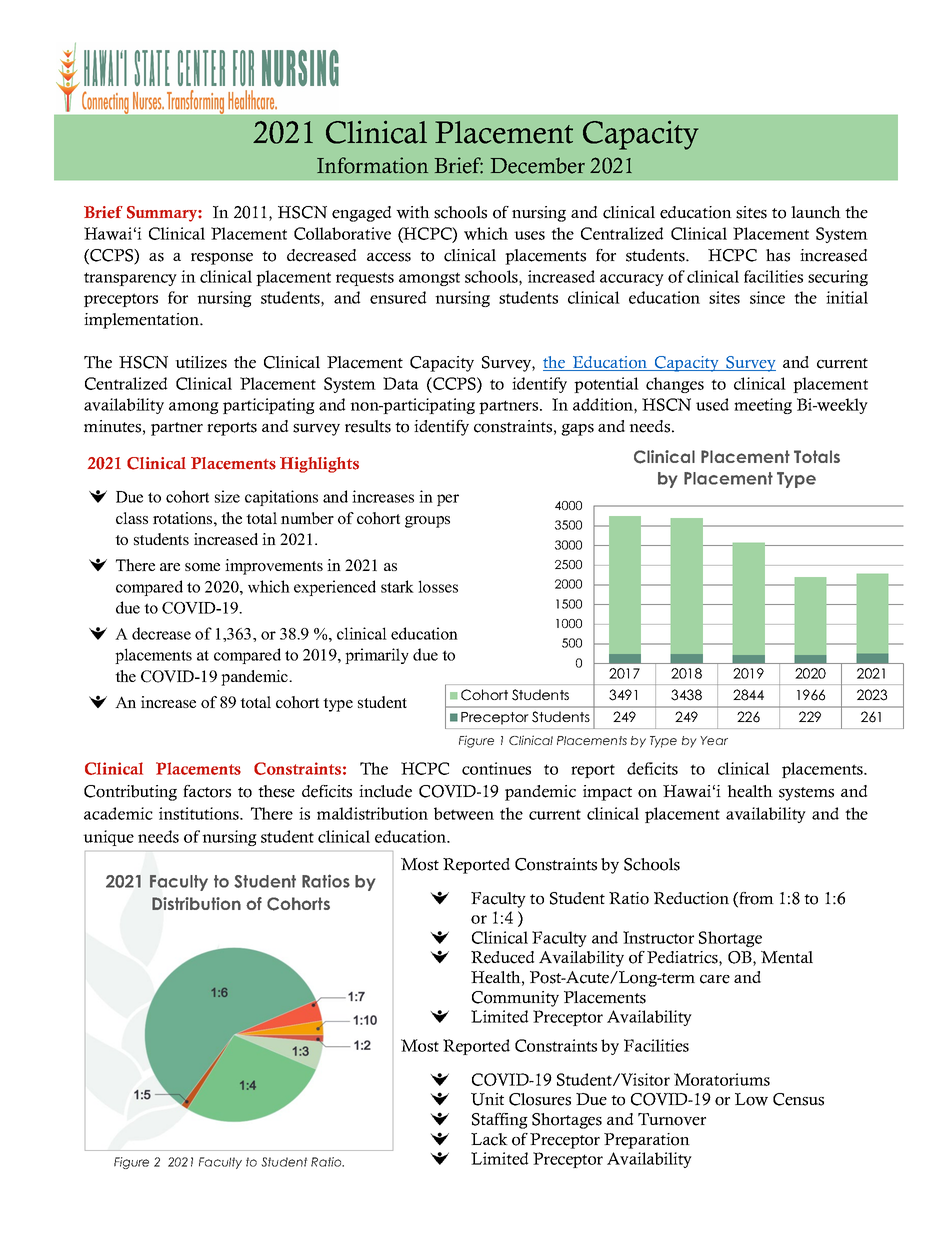  What do you see at coordinates (413, 212) in the page?
I see `with` at bounding box center [413, 212].
